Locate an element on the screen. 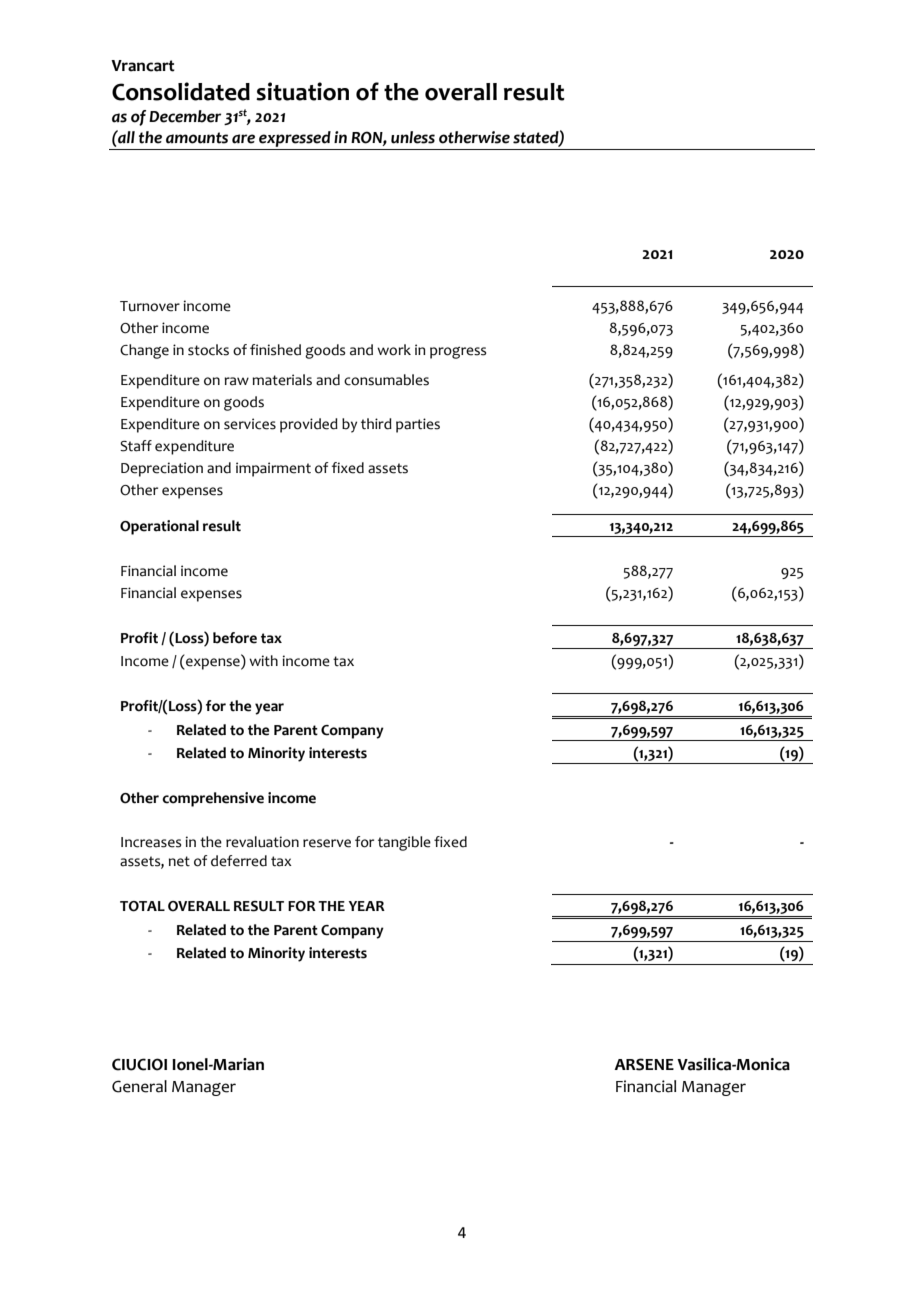 Image resolution: width=924 pixels, height=1308 pixels. Change is located at coordinates (144, 351).
